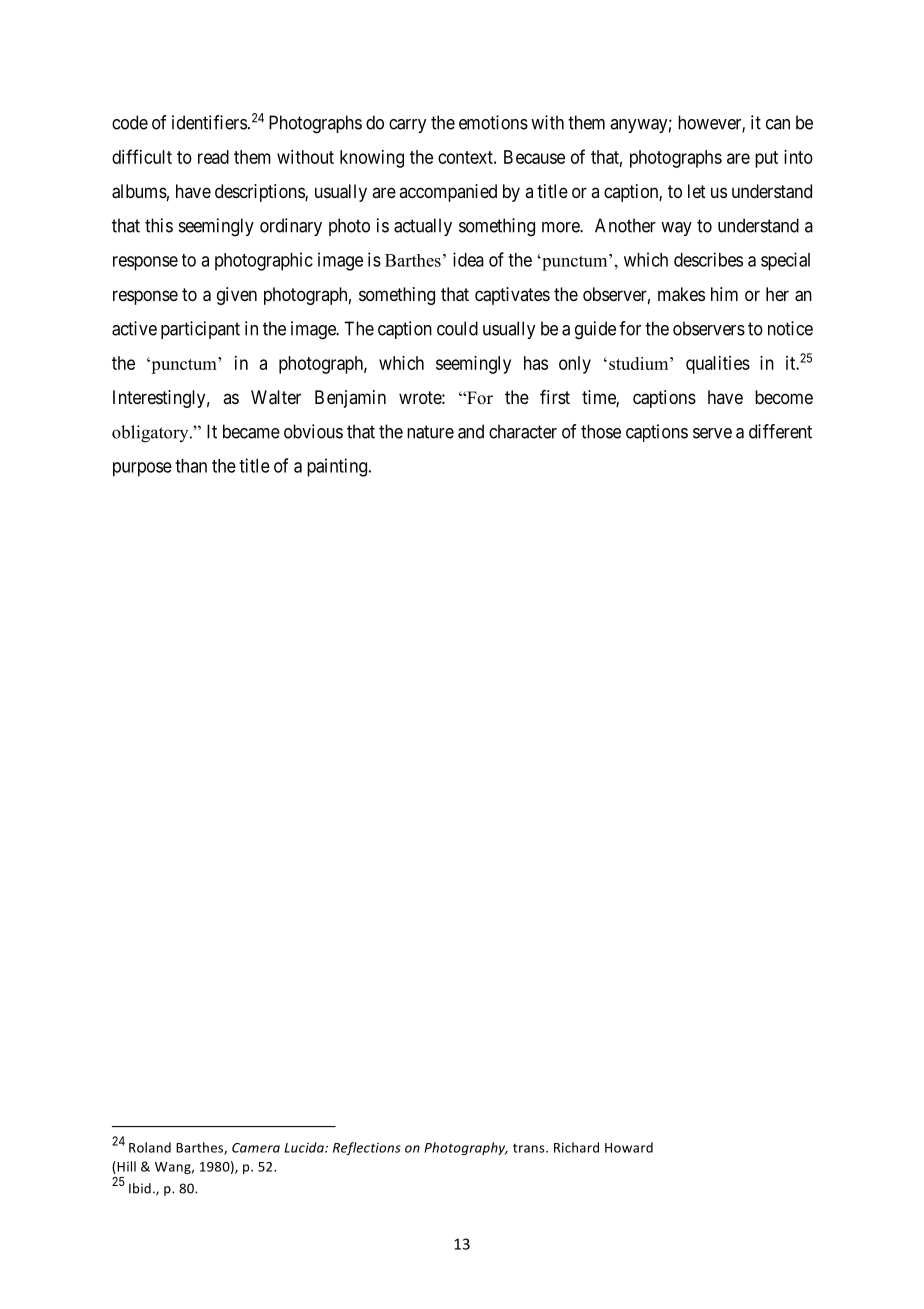  Describe the element at coordinates (766, 159) in the screenshot. I see `put` at that location.
